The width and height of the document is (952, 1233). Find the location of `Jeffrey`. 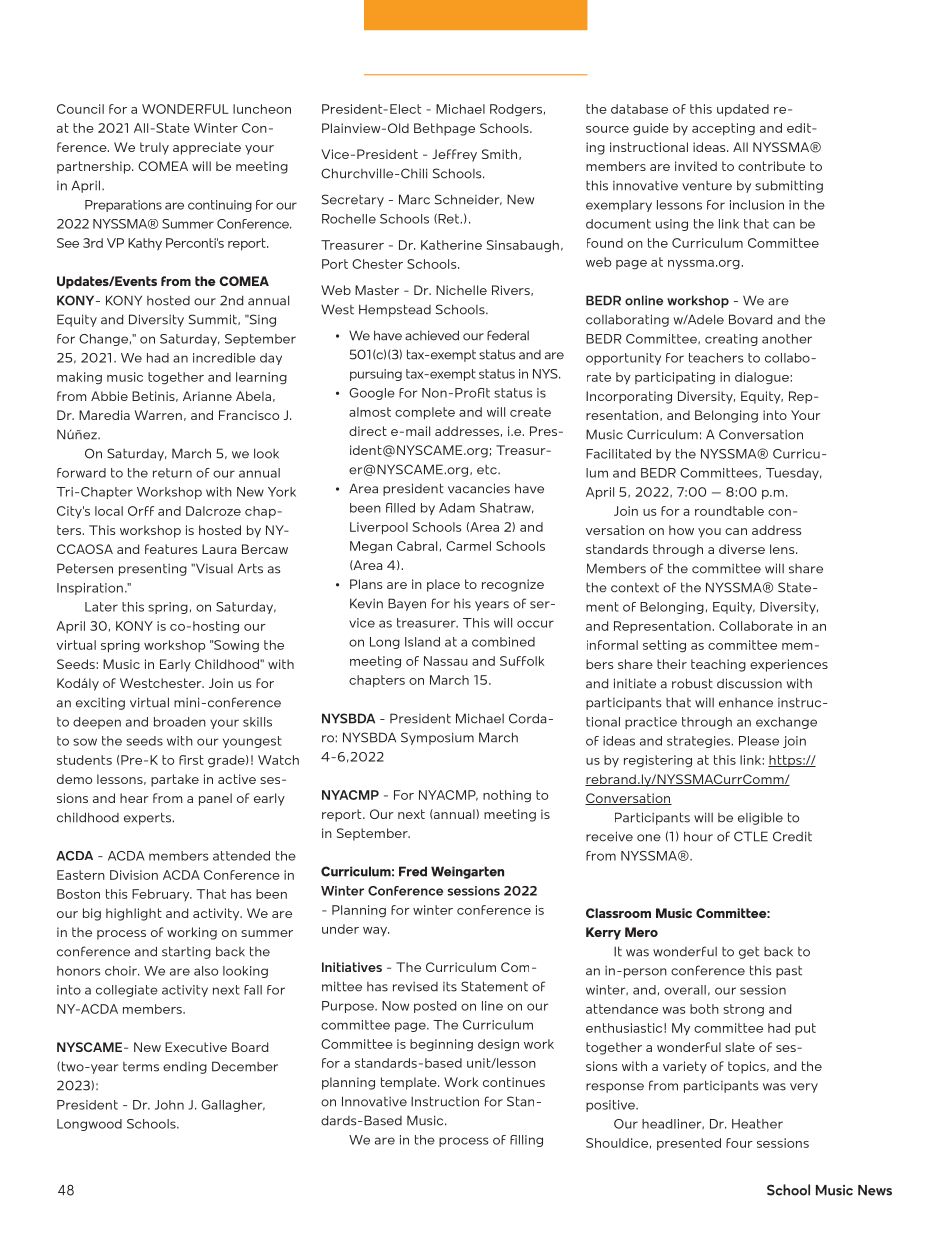

Jeffrey is located at coordinates (454, 155).
